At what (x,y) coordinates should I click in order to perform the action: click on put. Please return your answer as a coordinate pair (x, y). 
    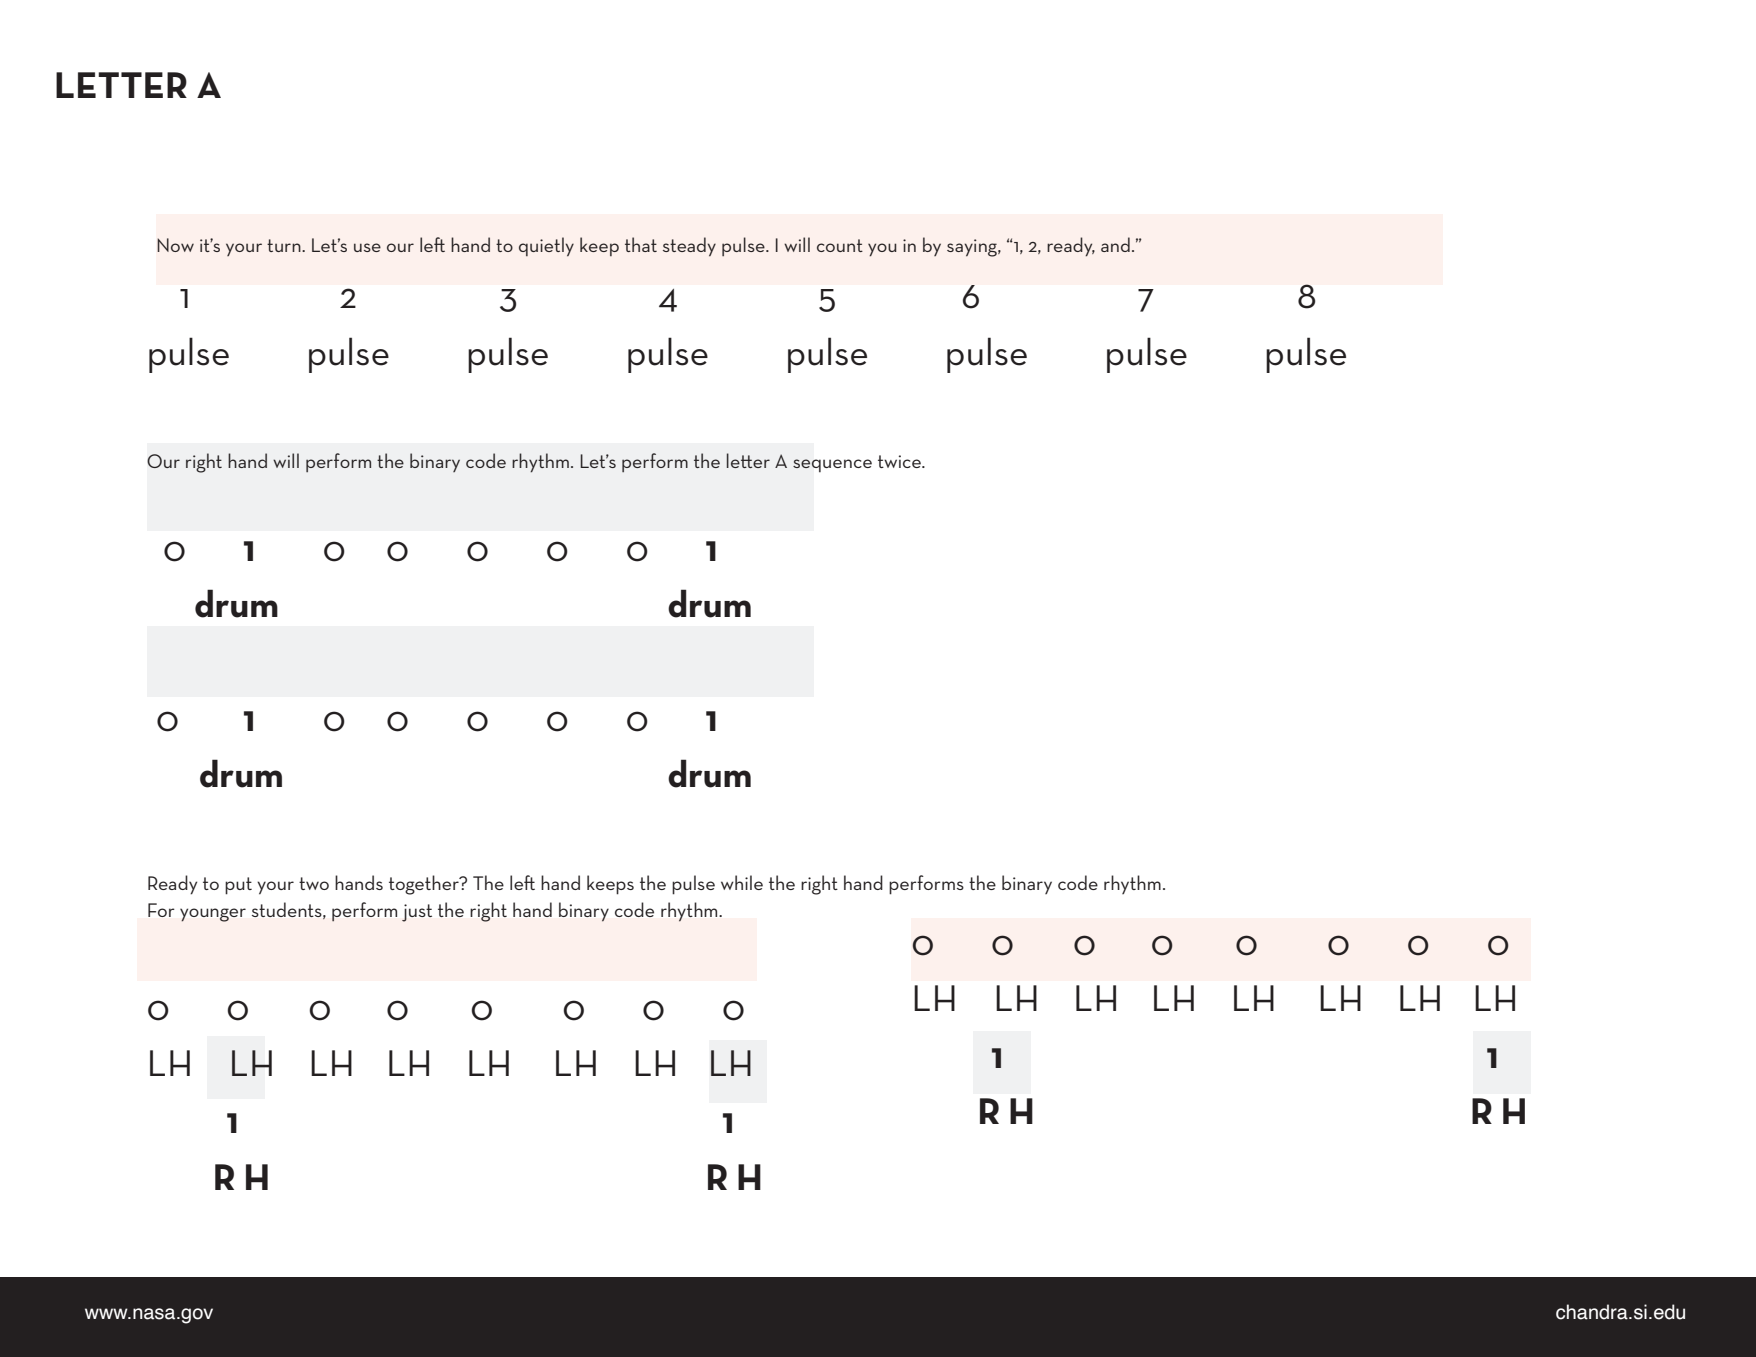
    Looking at the image, I should click on (238, 886).
